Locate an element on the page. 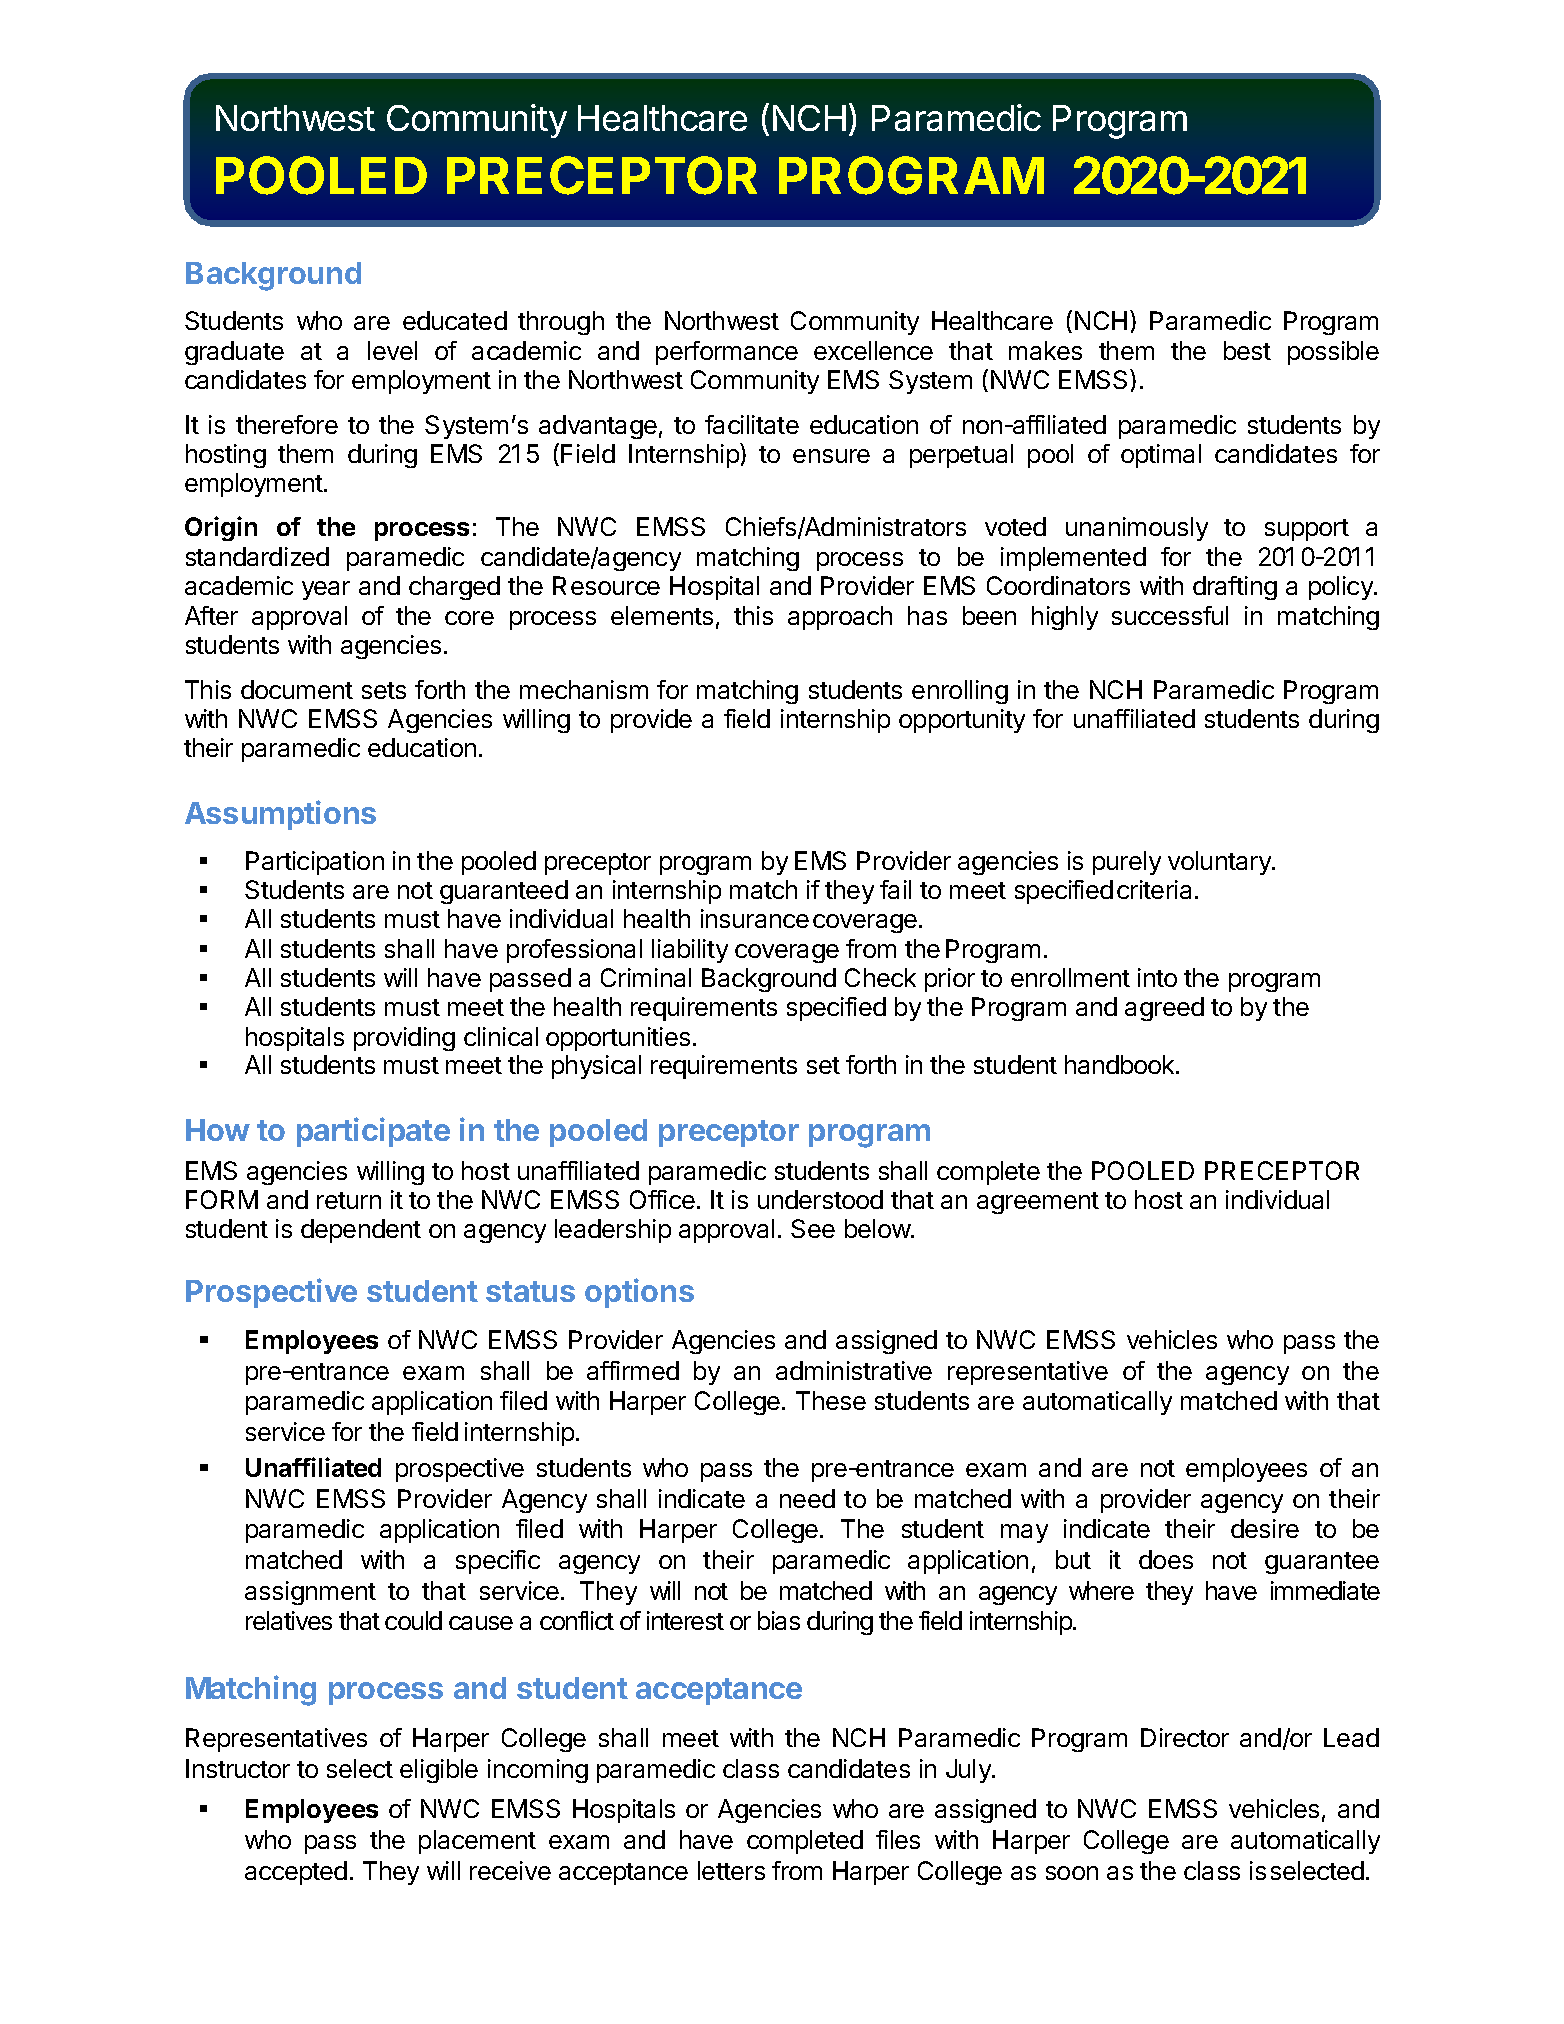  agreement is located at coordinates (1038, 1203).
